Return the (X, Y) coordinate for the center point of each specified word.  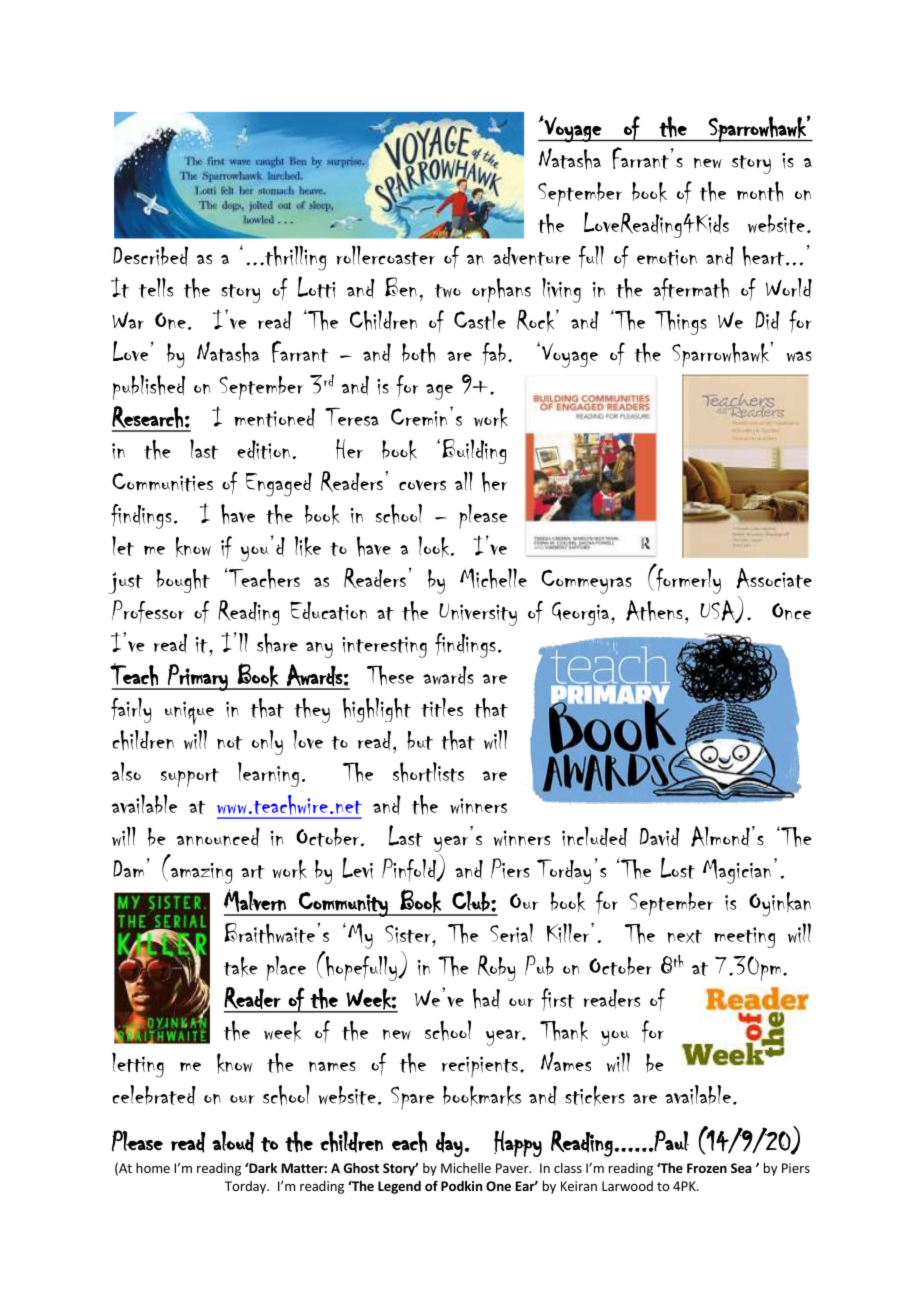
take (241, 966)
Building (474, 451)
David (660, 837)
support (190, 777)
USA (718, 611)
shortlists (428, 772)
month (760, 191)
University (478, 614)
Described (150, 256)
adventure (532, 256)
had (486, 998)
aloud (233, 1142)
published (149, 387)
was (799, 356)
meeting (744, 937)
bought (183, 580)
